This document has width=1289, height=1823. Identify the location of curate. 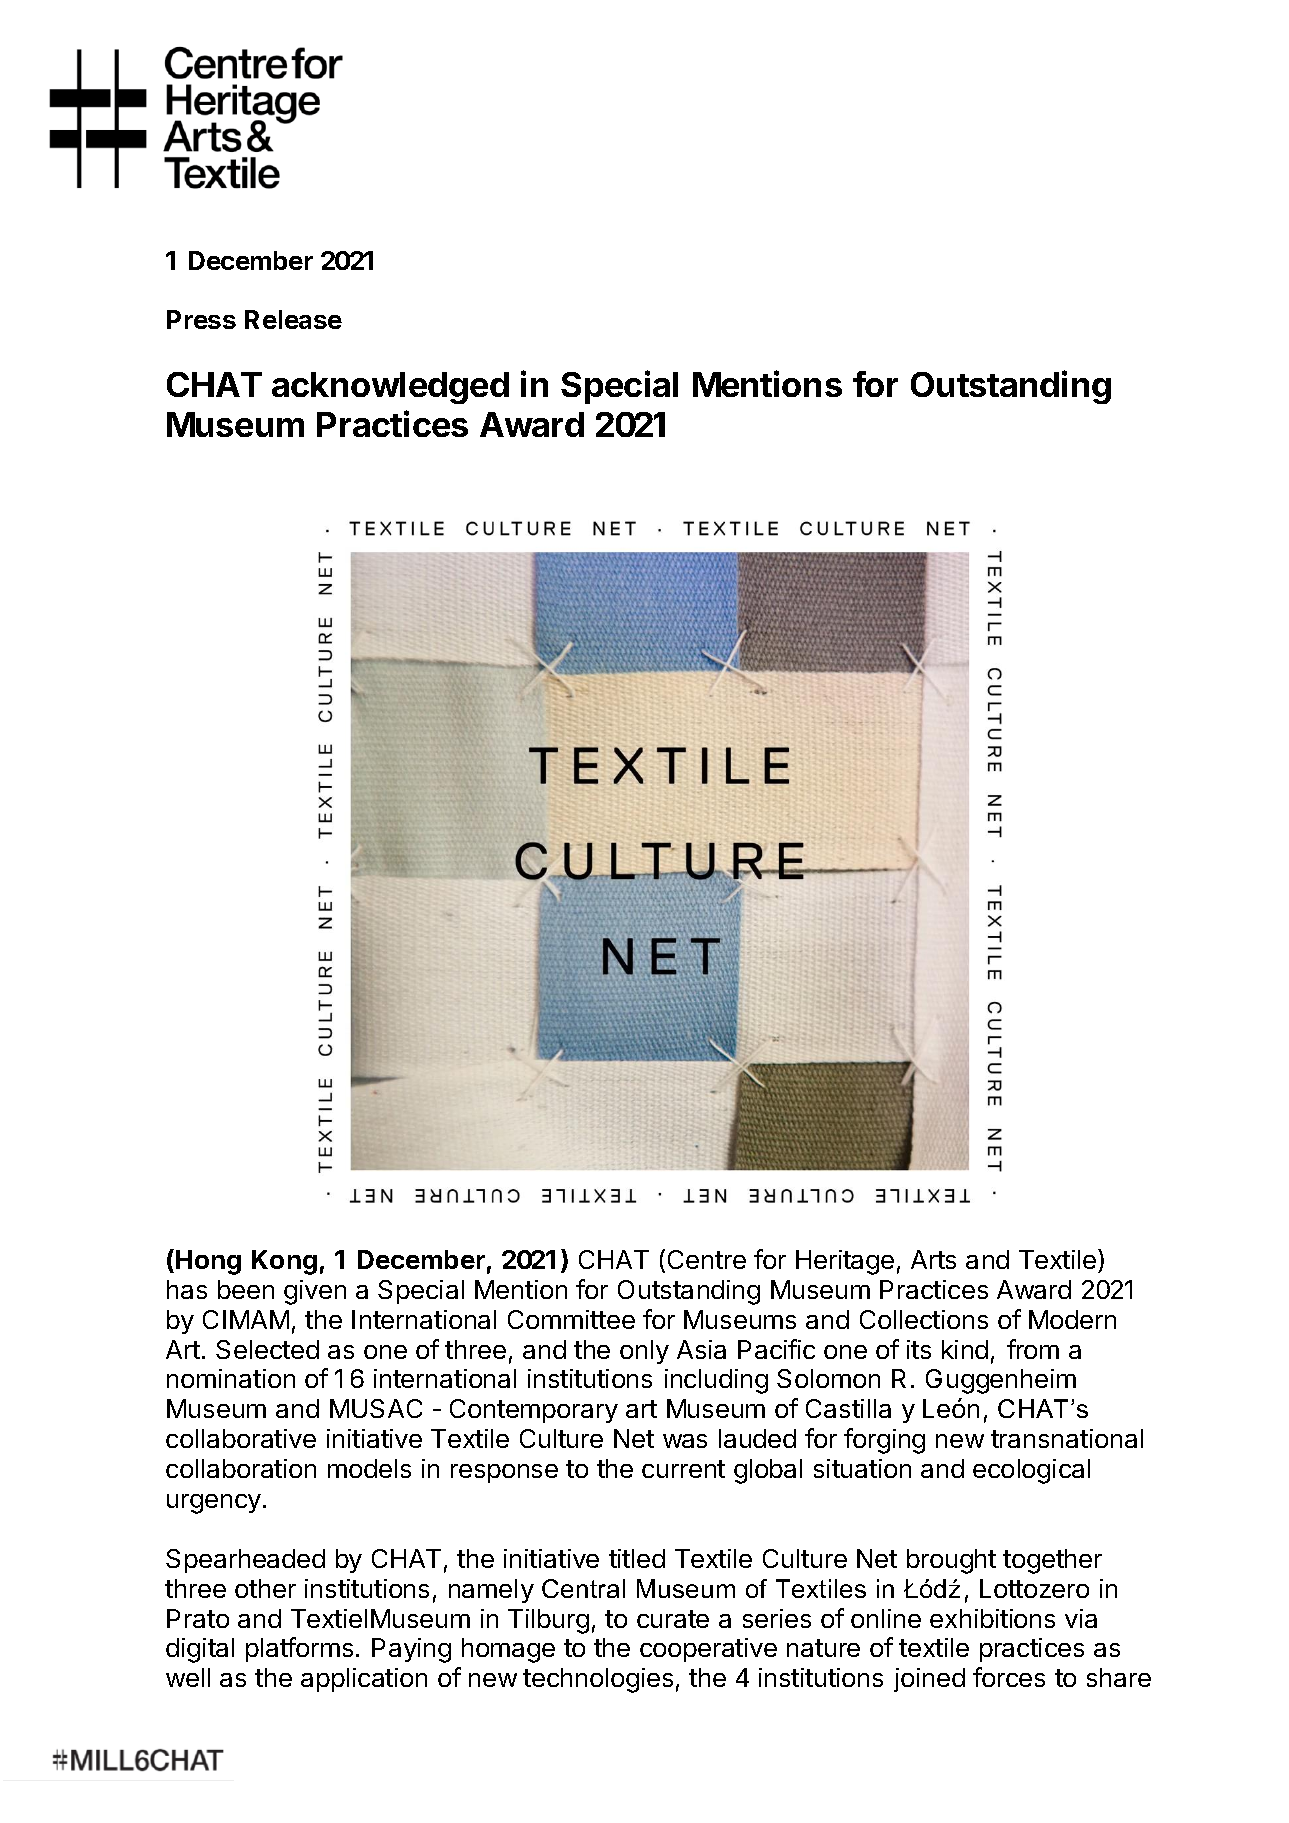
(673, 1619).
